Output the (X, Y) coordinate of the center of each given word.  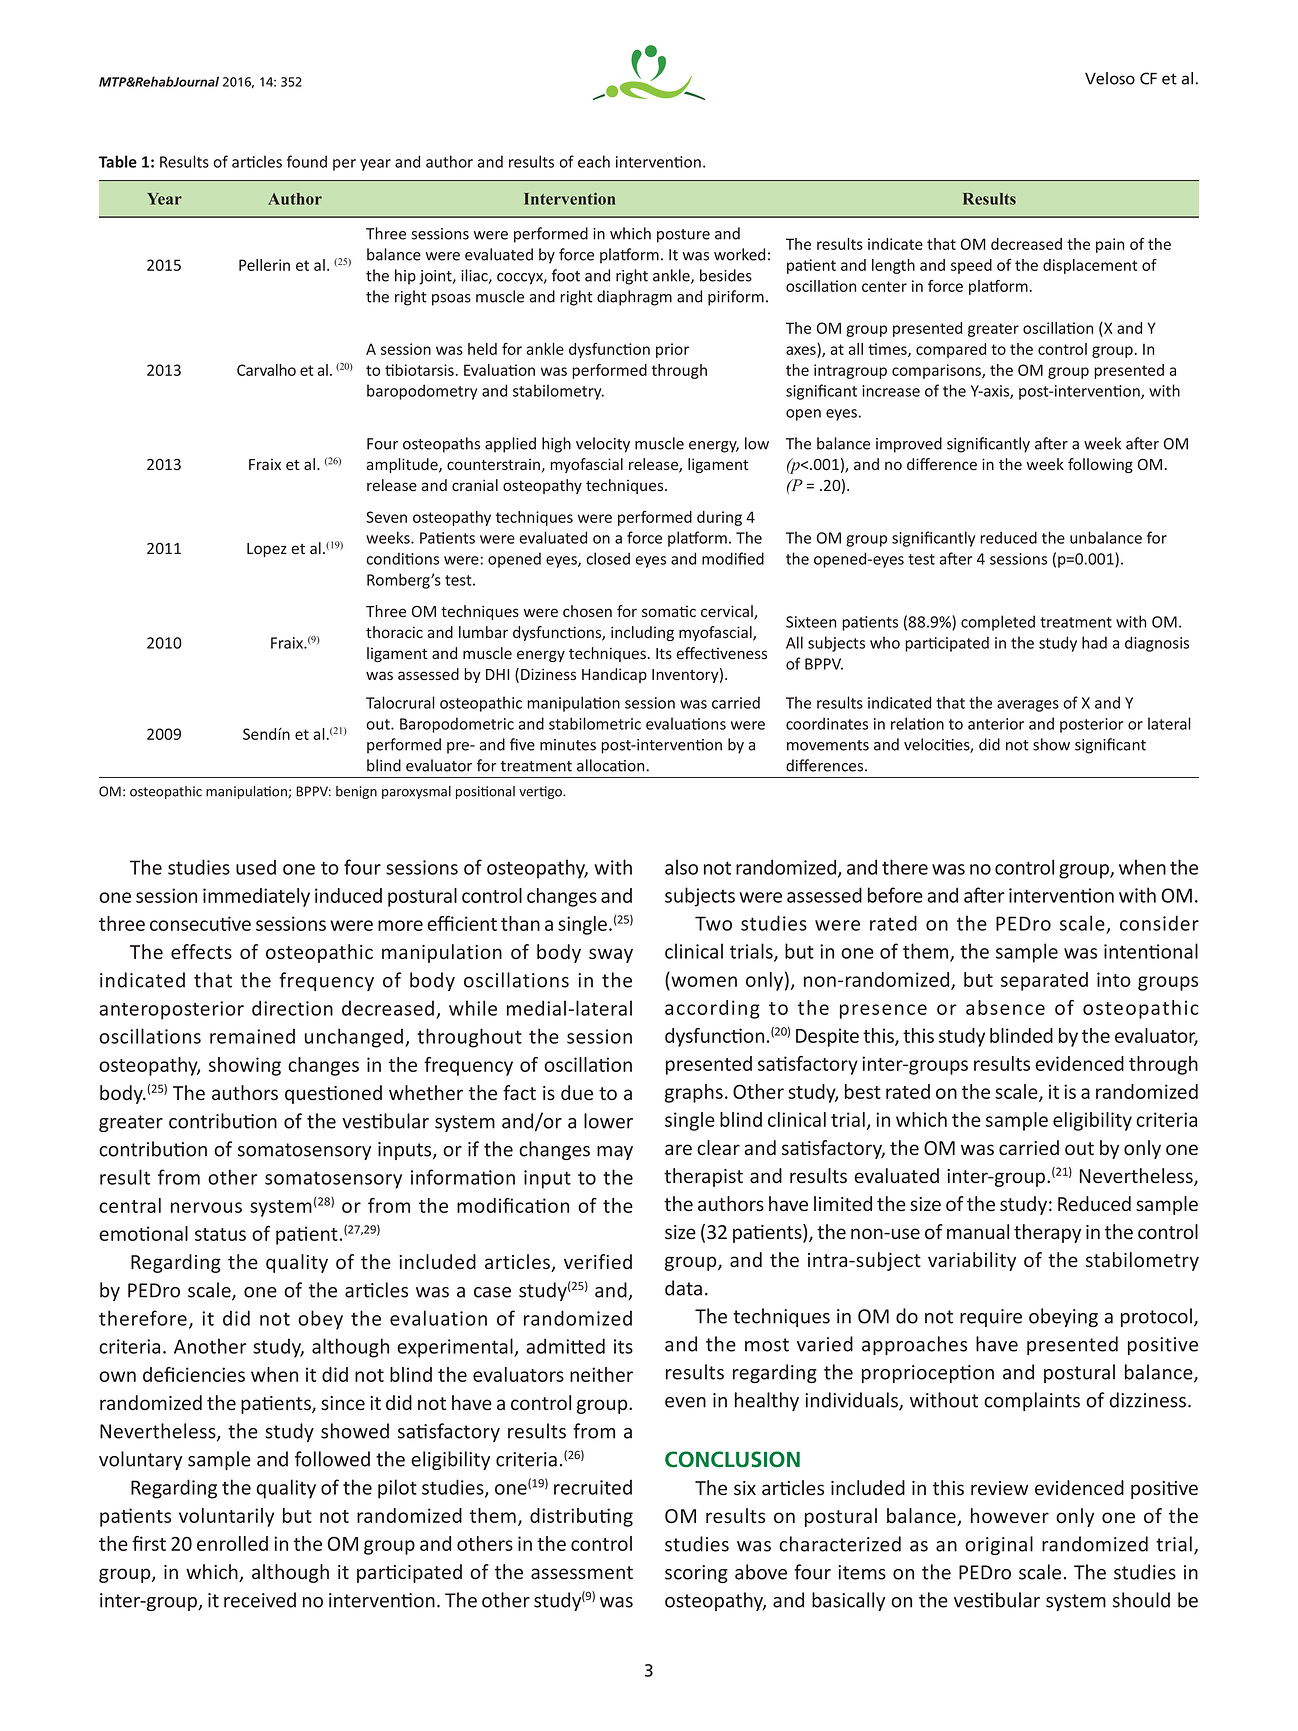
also (681, 867)
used (256, 867)
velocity (603, 445)
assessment (582, 1572)
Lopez (267, 550)
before (895, 895)
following (1100, 465)
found (307, 161)
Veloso (1110, 78)
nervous (206, 1207)
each (594, 161)
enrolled (232, 1543)
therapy (1047, 1233)
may (615, 1153)
